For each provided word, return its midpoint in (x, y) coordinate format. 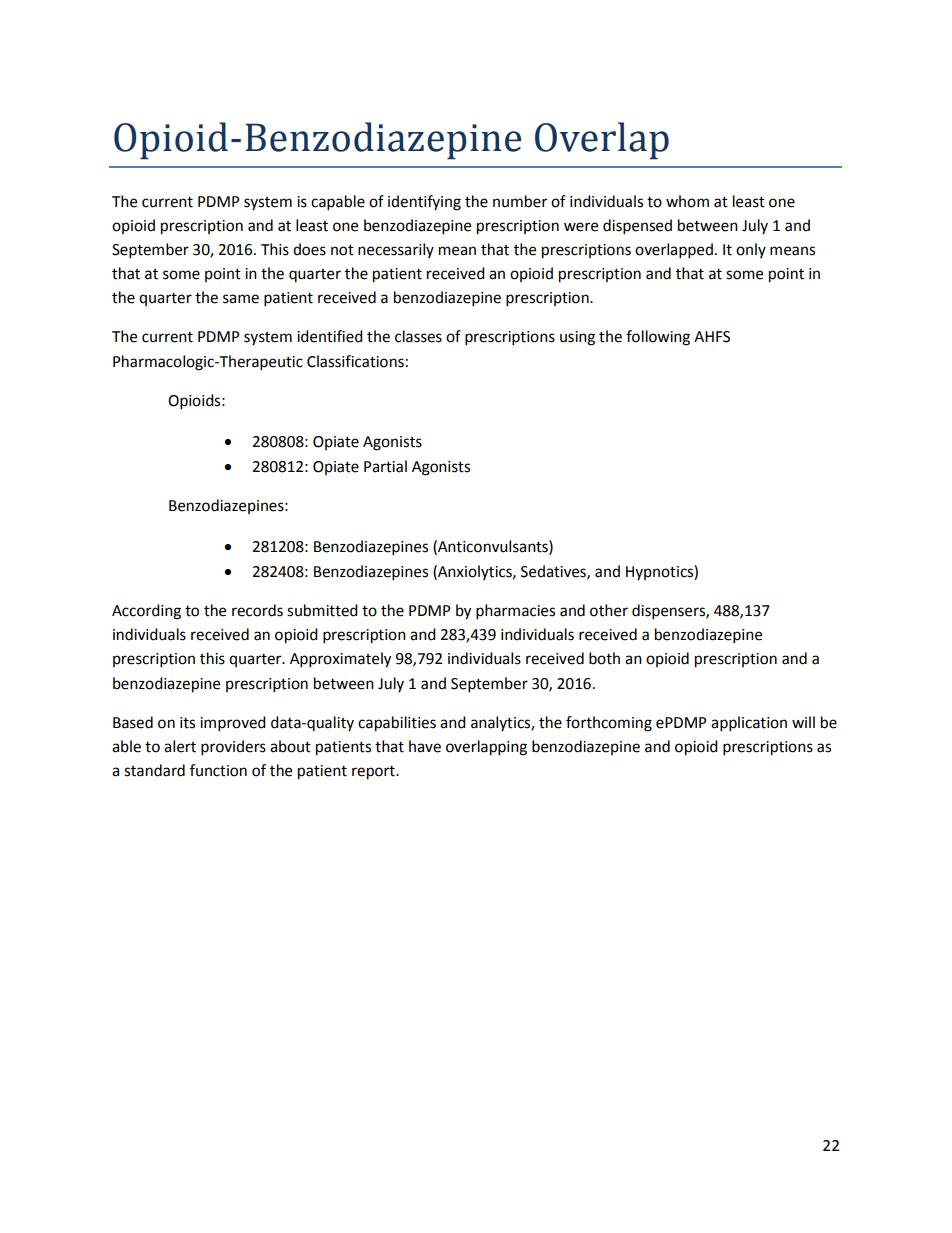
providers (233, 748)
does (309, 249)
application (749, 724)
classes (418, 336)
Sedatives (554, 572)
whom (687, 201)
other (609, 610)
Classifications (355, 361)
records (257, 610)
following (658, 338)
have (425, 746)
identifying (424, 203)
